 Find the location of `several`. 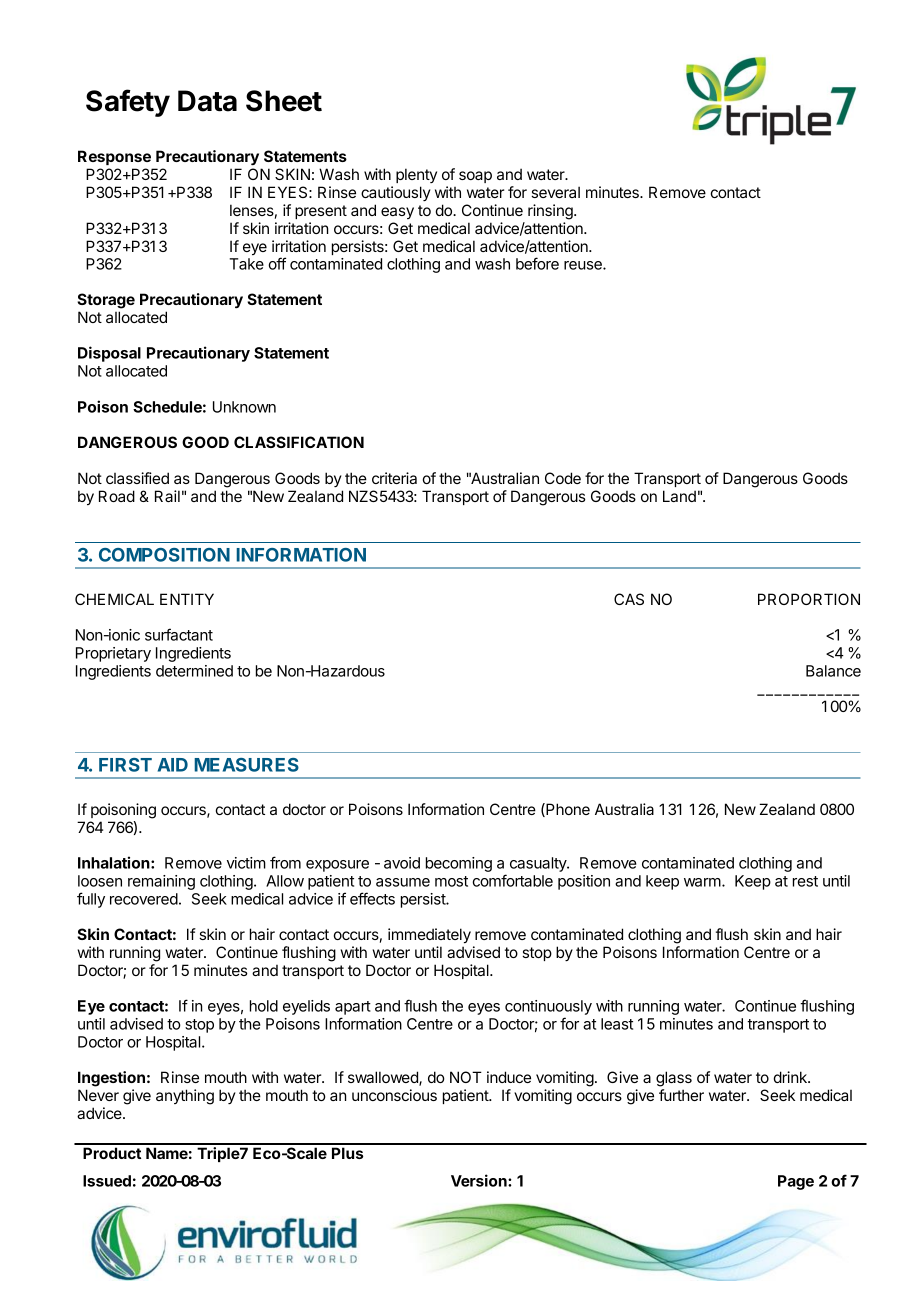

several is located at coordinates (555, 192).
